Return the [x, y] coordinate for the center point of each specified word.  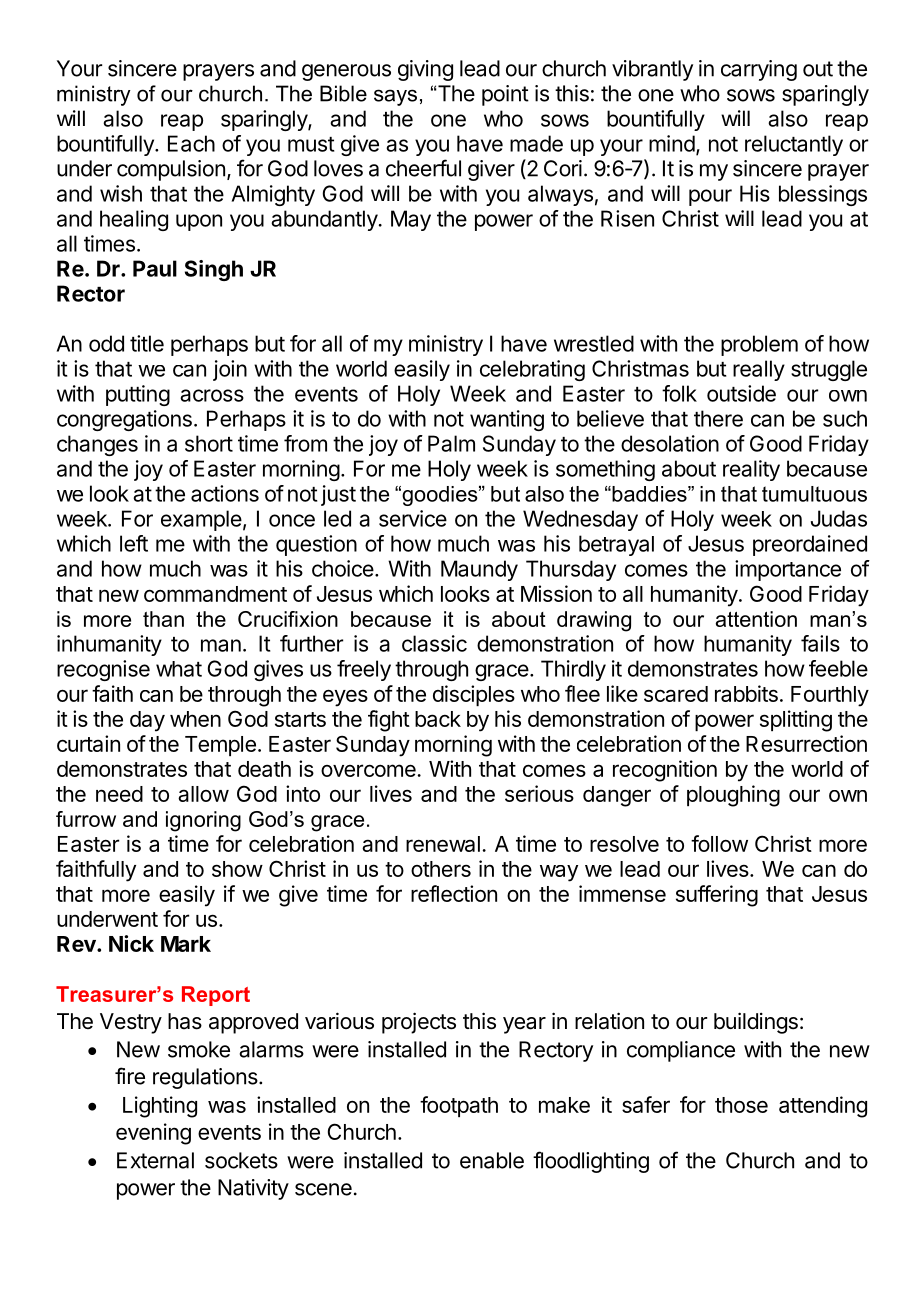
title [147, 343]
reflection [454, 893]
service [413, 518]
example [201, 520]
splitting [796, 721]
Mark [186, 944]
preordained [810, 545]
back [438, 719]
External [155, 1160]
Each [191, 143]
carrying [759, 70]
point [505, 95]
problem [759, 345]
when [195, 719]
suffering [717, 896]
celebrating [532, 370]
